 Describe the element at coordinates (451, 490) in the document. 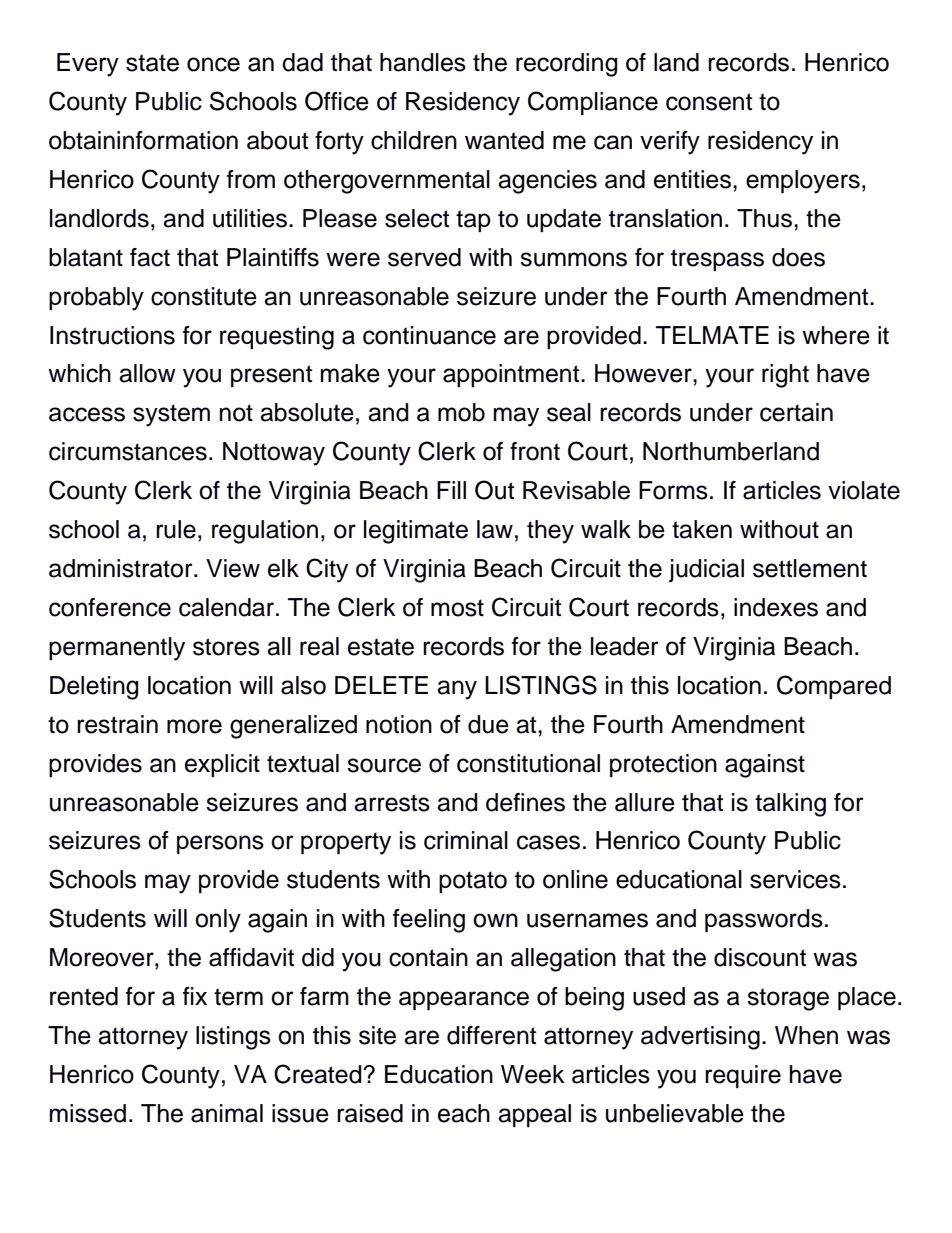

I see `Fill` at that location.
